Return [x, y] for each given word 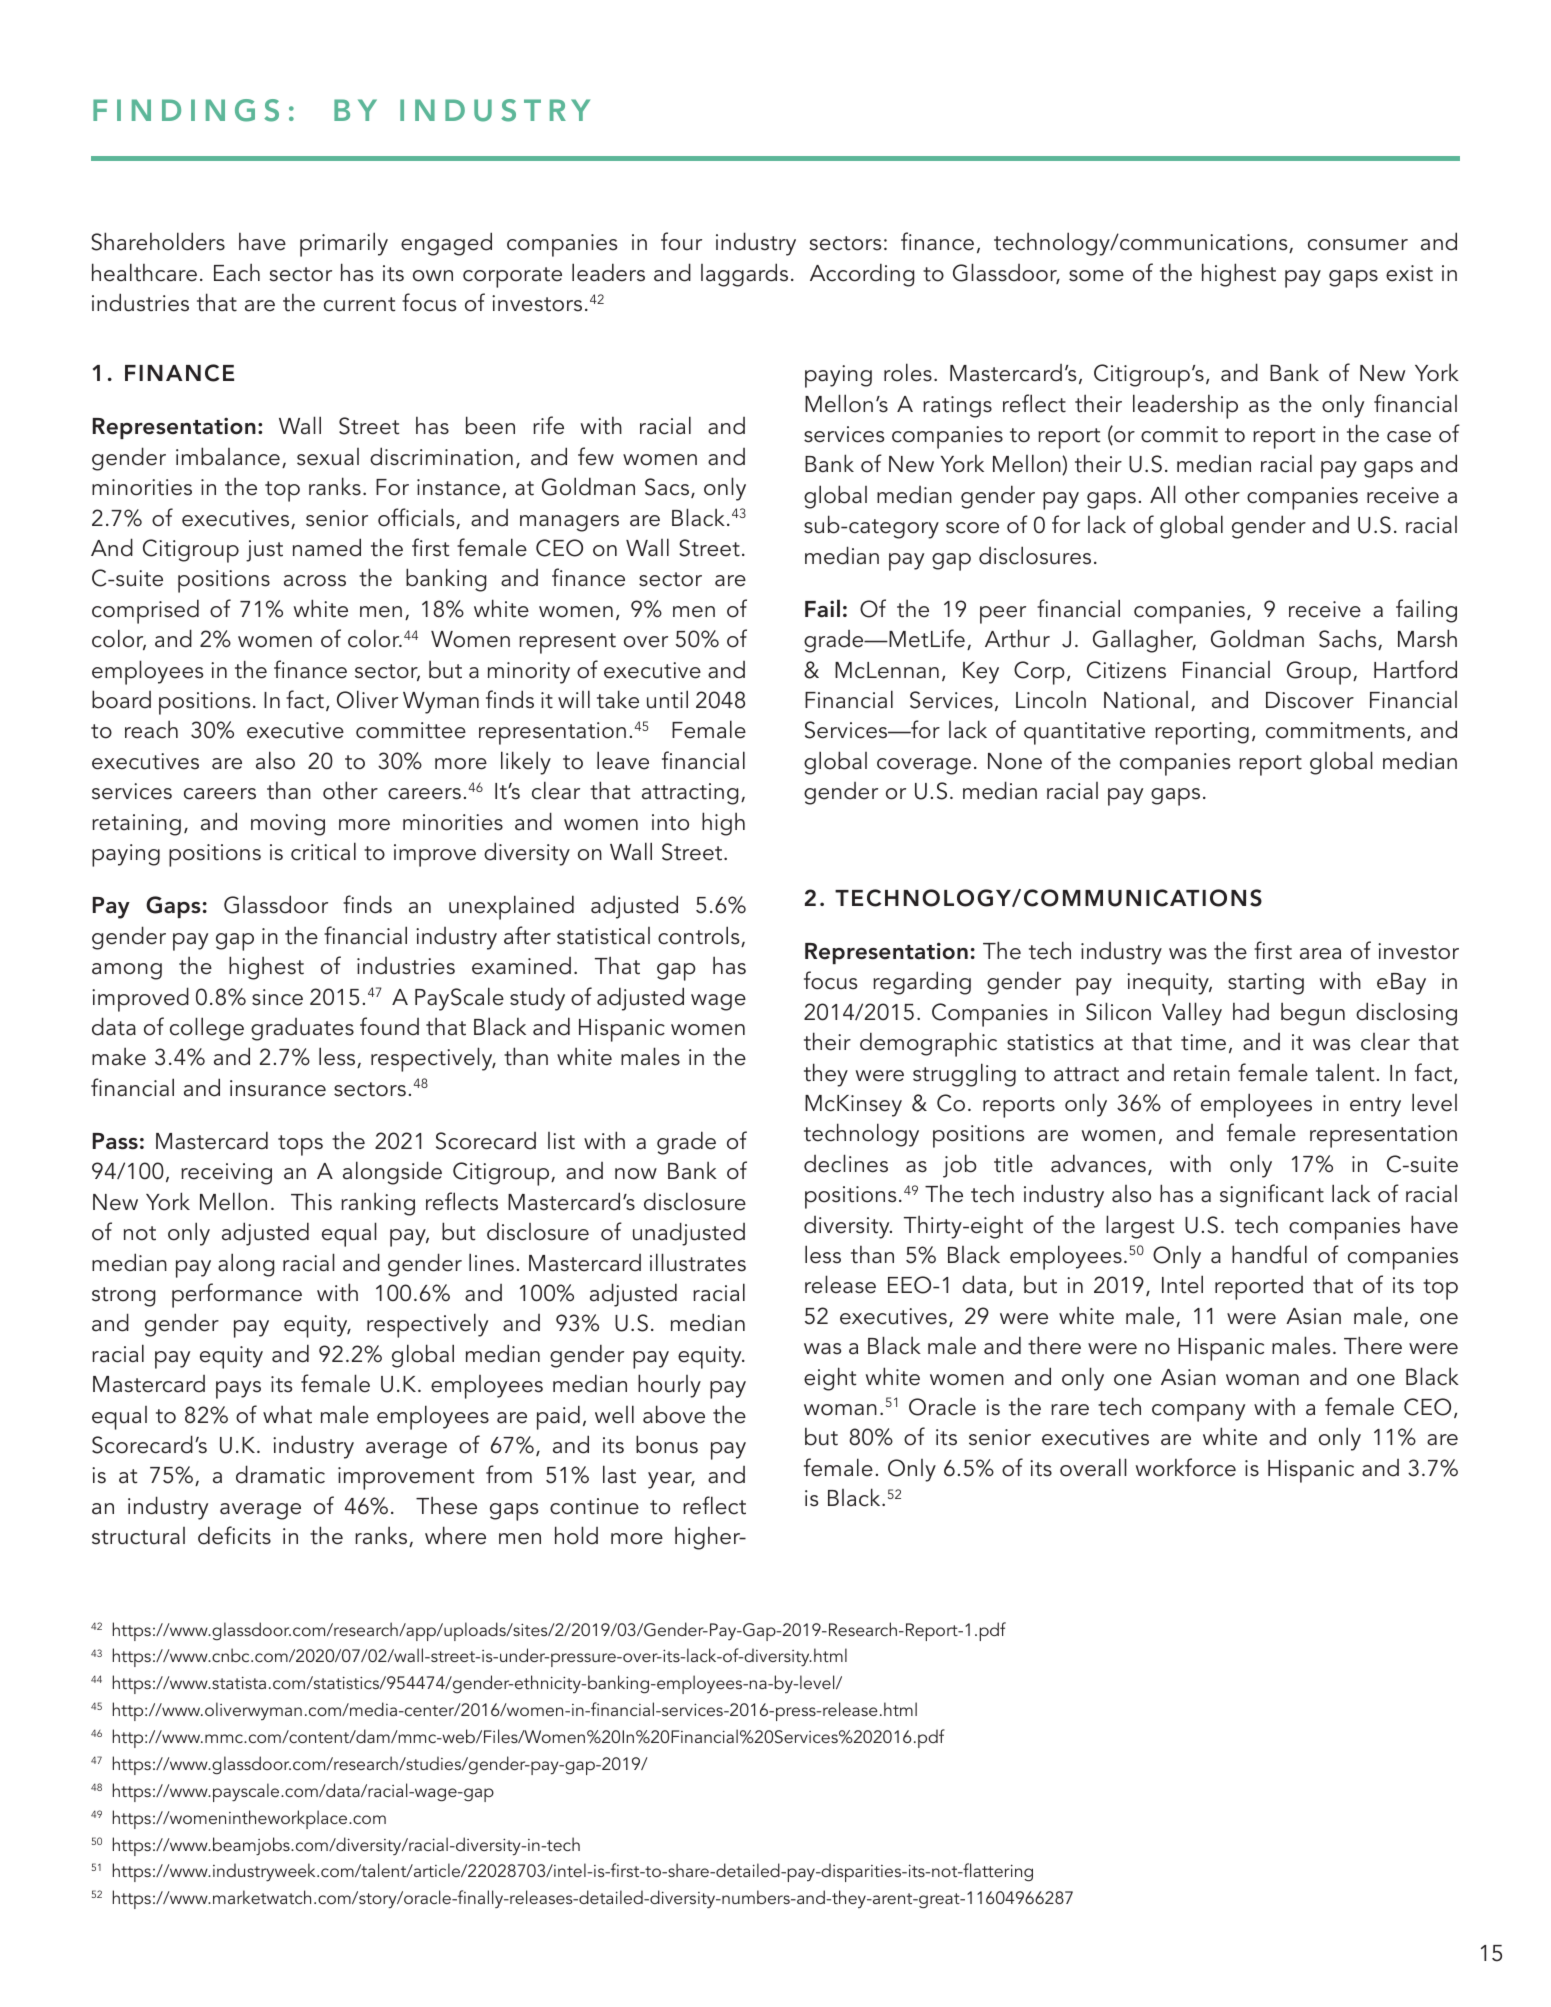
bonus [667, 1444]
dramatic [280, 1474]
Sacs [668, 488]
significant [1272, 1196]
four [681, 241]
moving [288, 825]
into [670, 822]
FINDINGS [186, 110]
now [636, 1174]
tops [300, 1145]
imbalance [228, 456]
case [1409, 437]
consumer [1358, 245]
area [1320, 954]
